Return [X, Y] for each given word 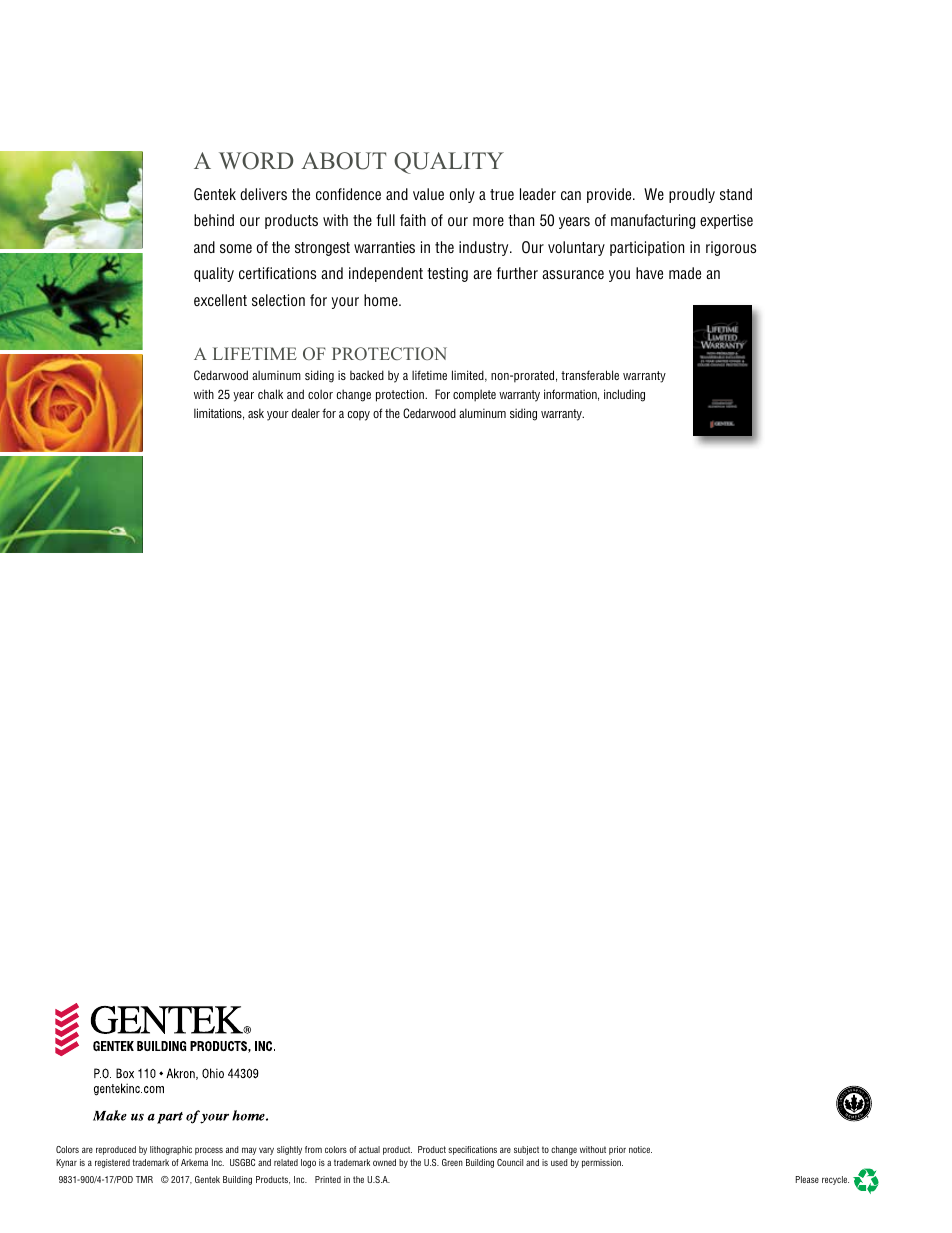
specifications [472, 1150]
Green [452, 1162]
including [624, 395]
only [462, 195]
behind [214, 220]
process [209, 1151]
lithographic [171, 1150]
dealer [306, 413]
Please [807, 1179]
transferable [590, 375]
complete [474, 395]
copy [359, 416]
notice [640, 1149]
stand [736, 194]
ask [256, 413]
